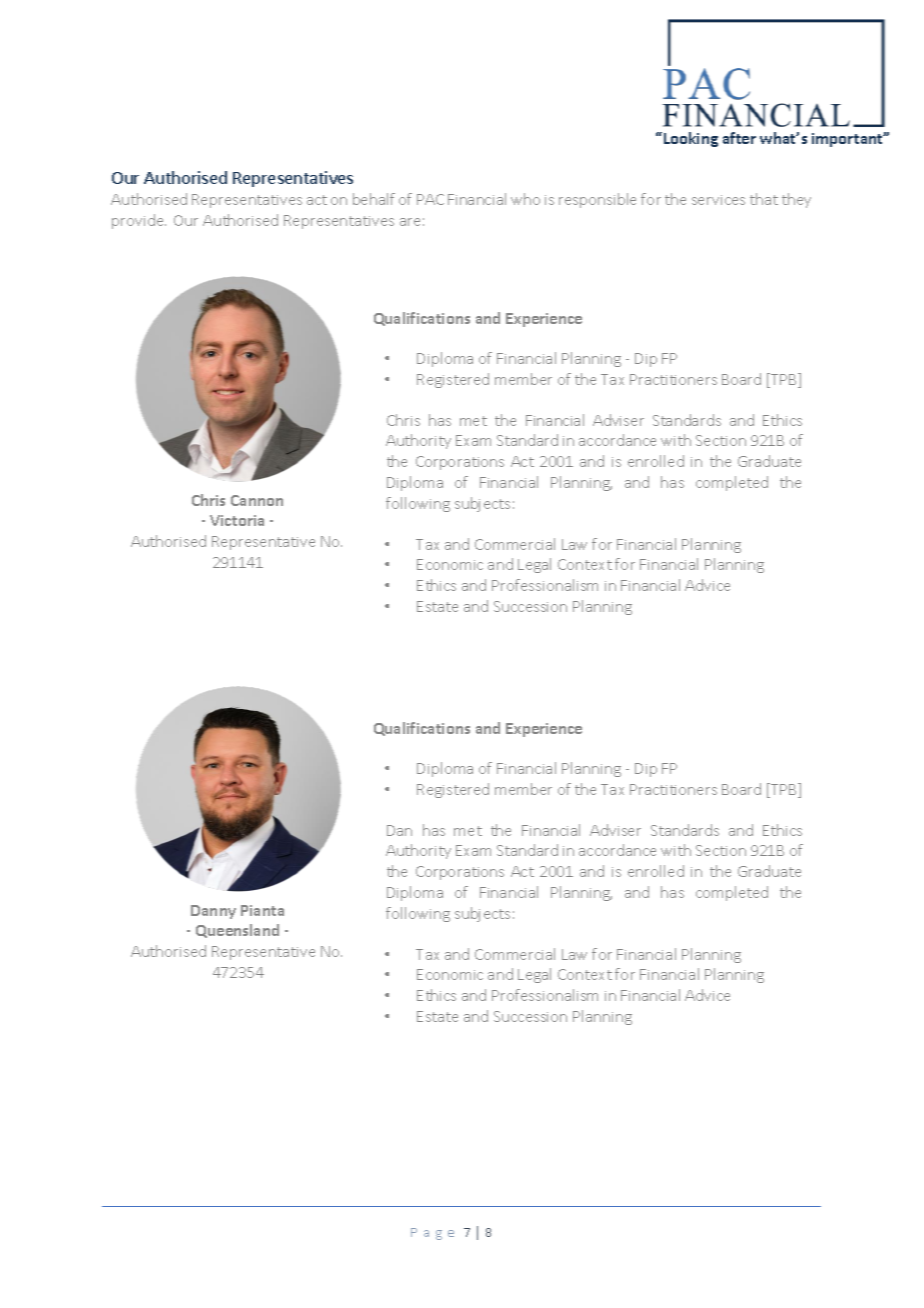 Image resolution: width=924 pixels, height=1308 pixels. I want to click on Danny, so click(213, 912).
